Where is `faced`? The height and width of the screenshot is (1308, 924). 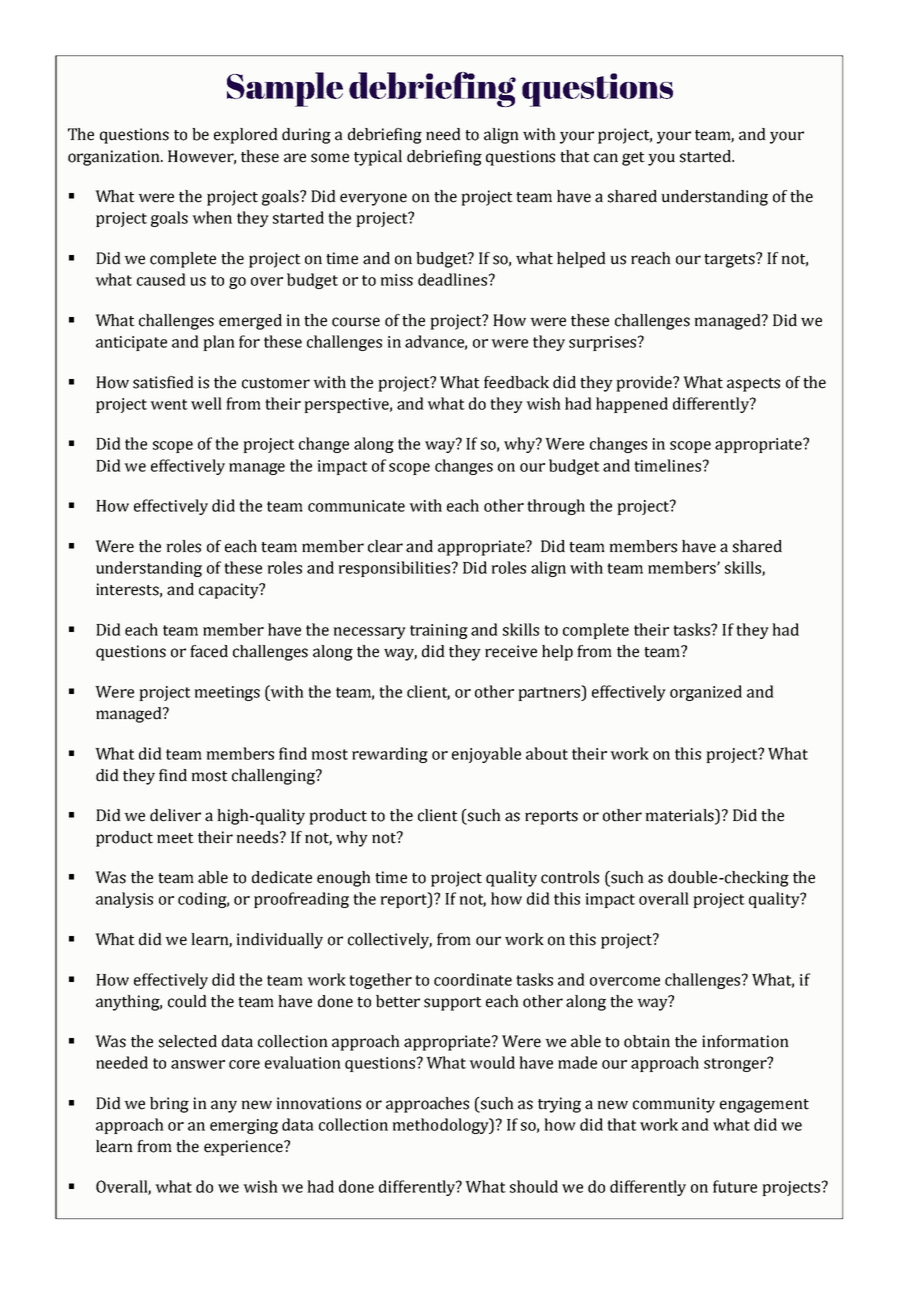
faced is located at coordinates (209, 651).
